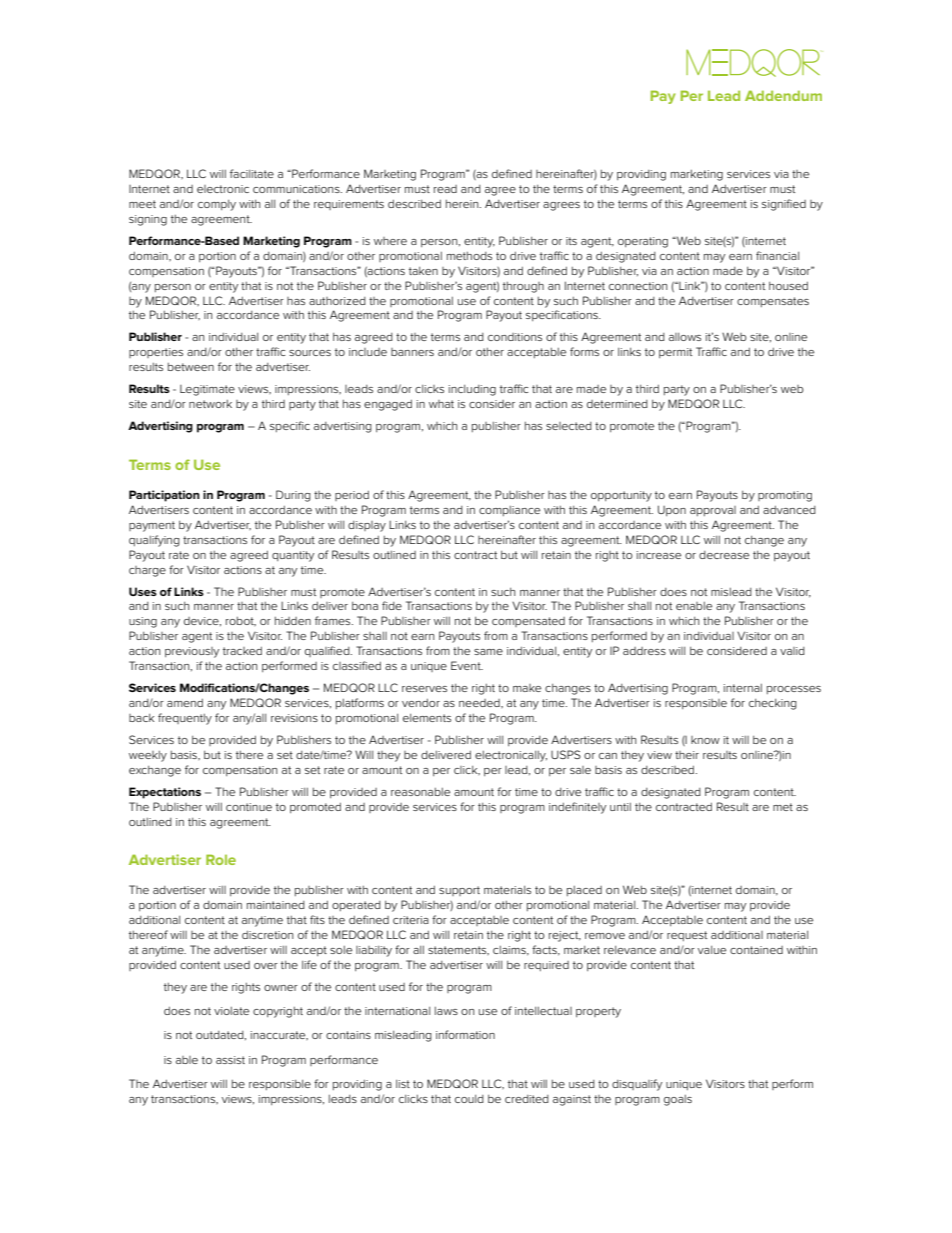  Describe the element at coordinates (252, 173) in the screenshot. I see `facilitate` at that location.
